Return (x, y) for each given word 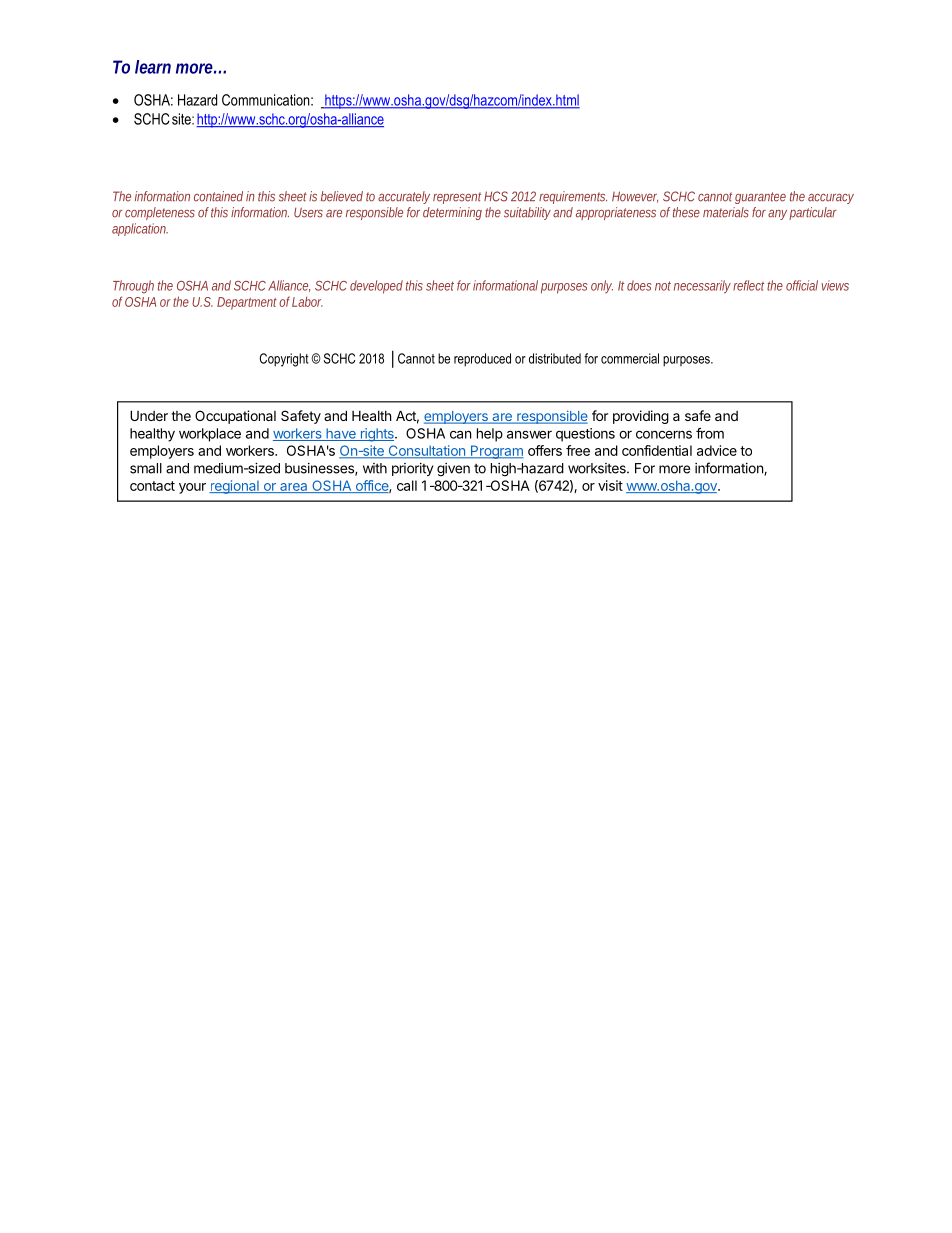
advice (717, 450)
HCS (496, 196)
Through (133, 287)
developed (376, 287)
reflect (750, 285)
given (453, 470)
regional (235, 487)
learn (153, 67)
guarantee (760, 198)
